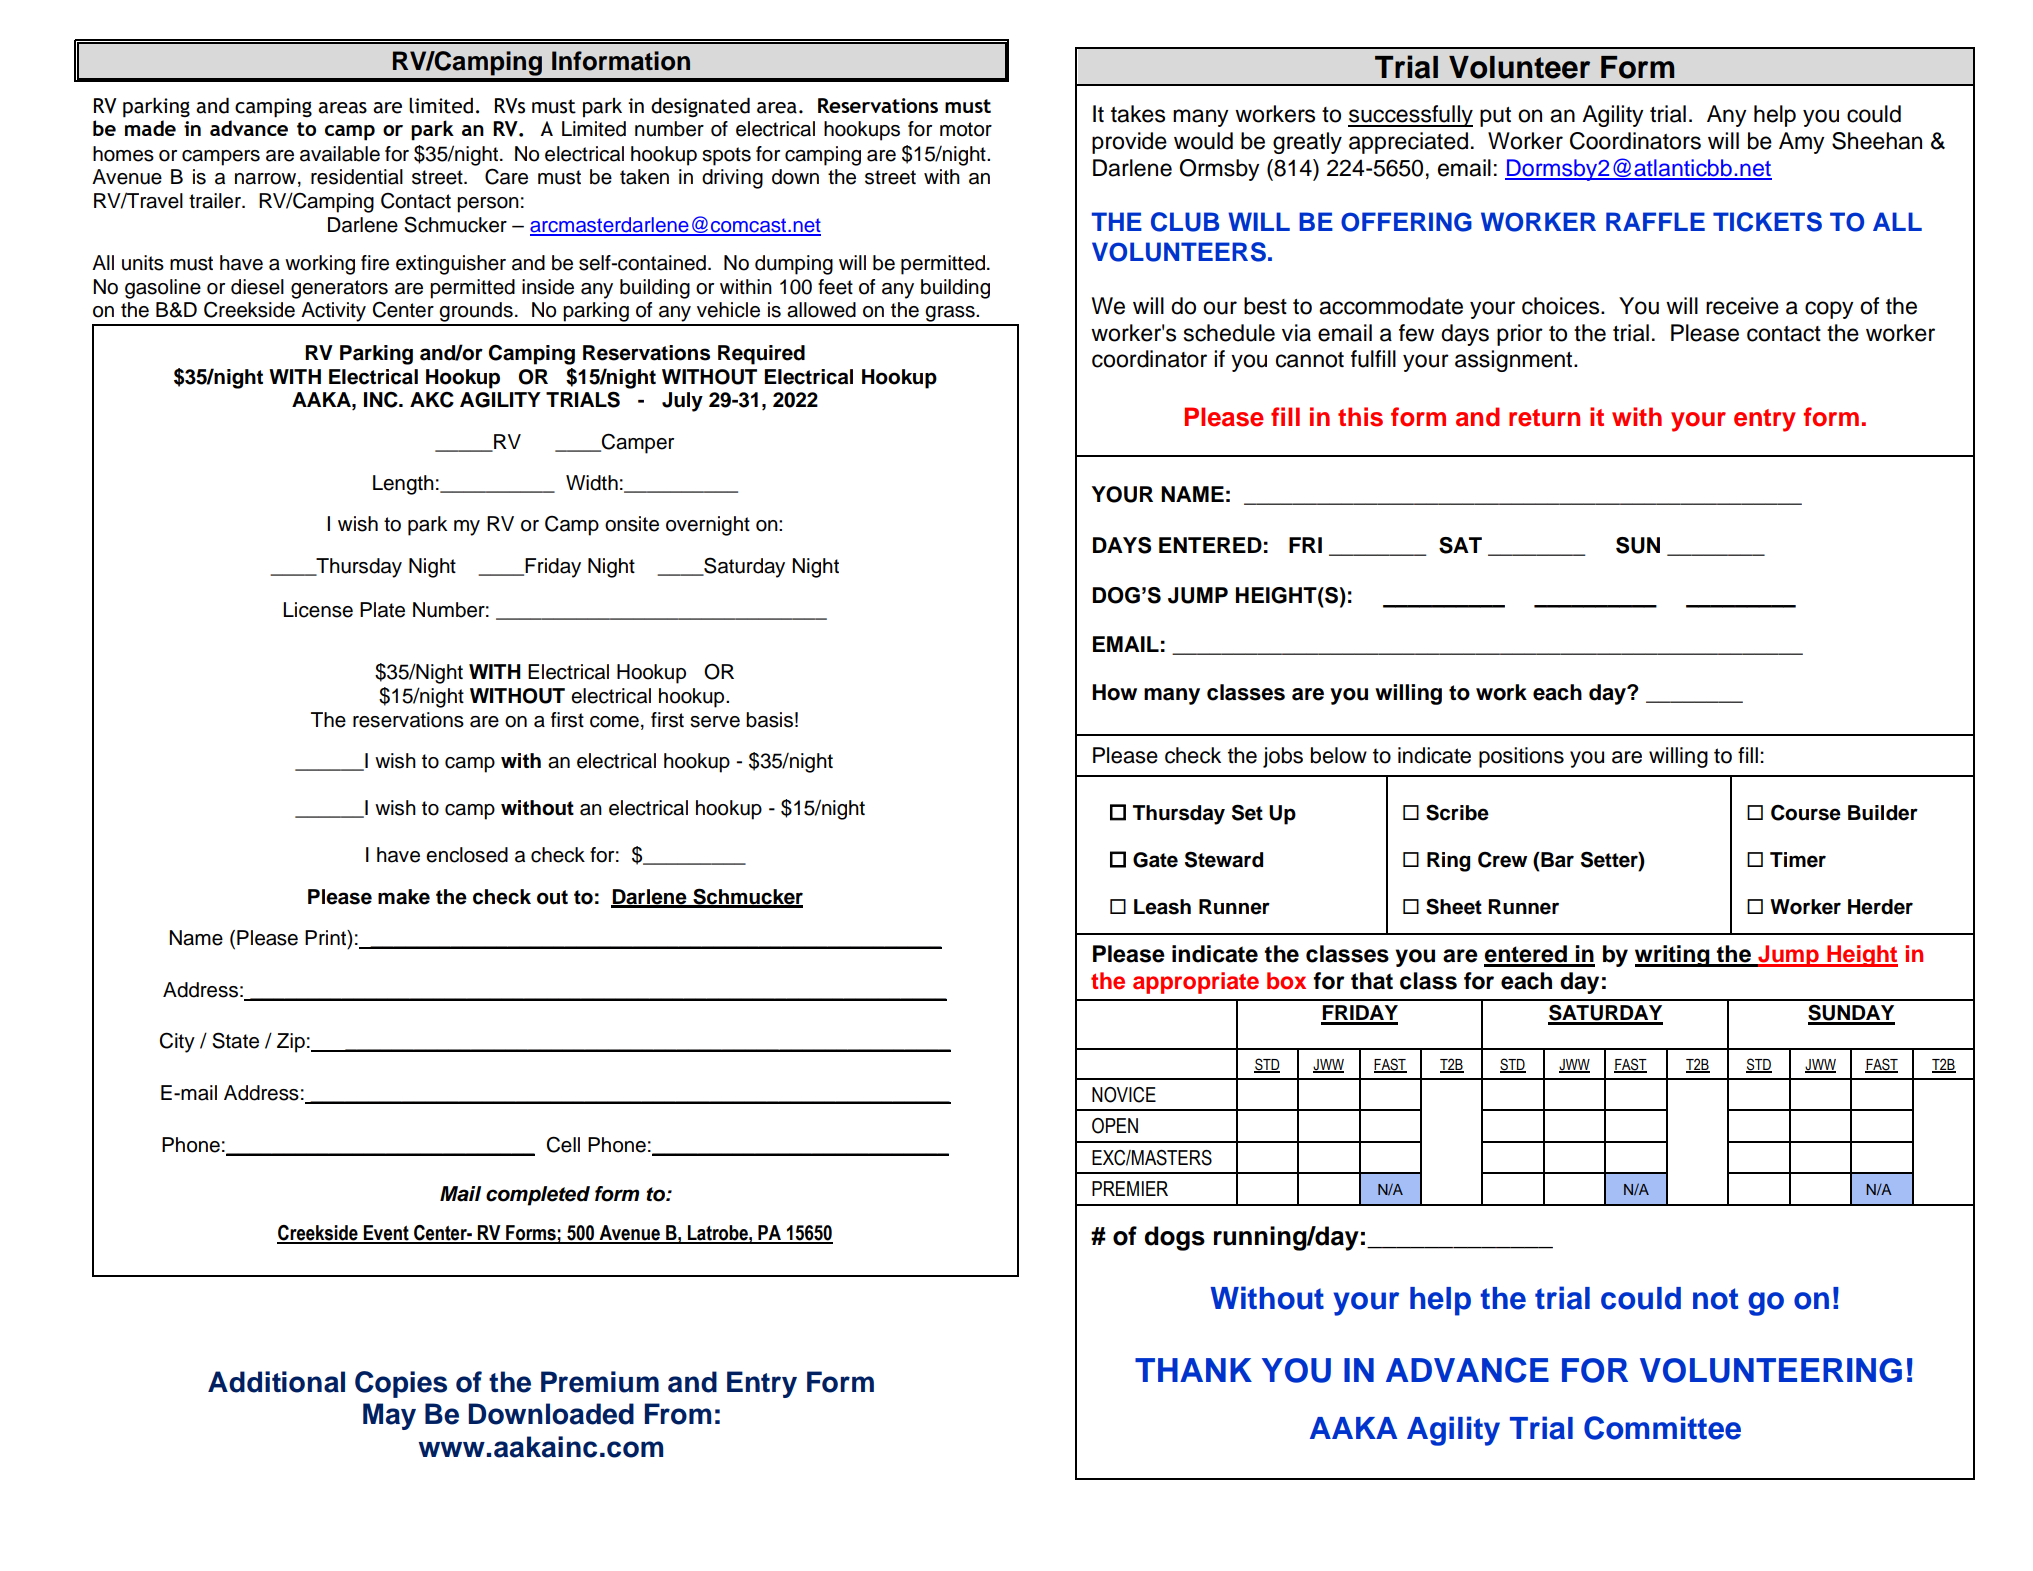 The image size is (2033, 1571). Describe the element at coordinates (340, 154) in the document. I see `available` at that location.
